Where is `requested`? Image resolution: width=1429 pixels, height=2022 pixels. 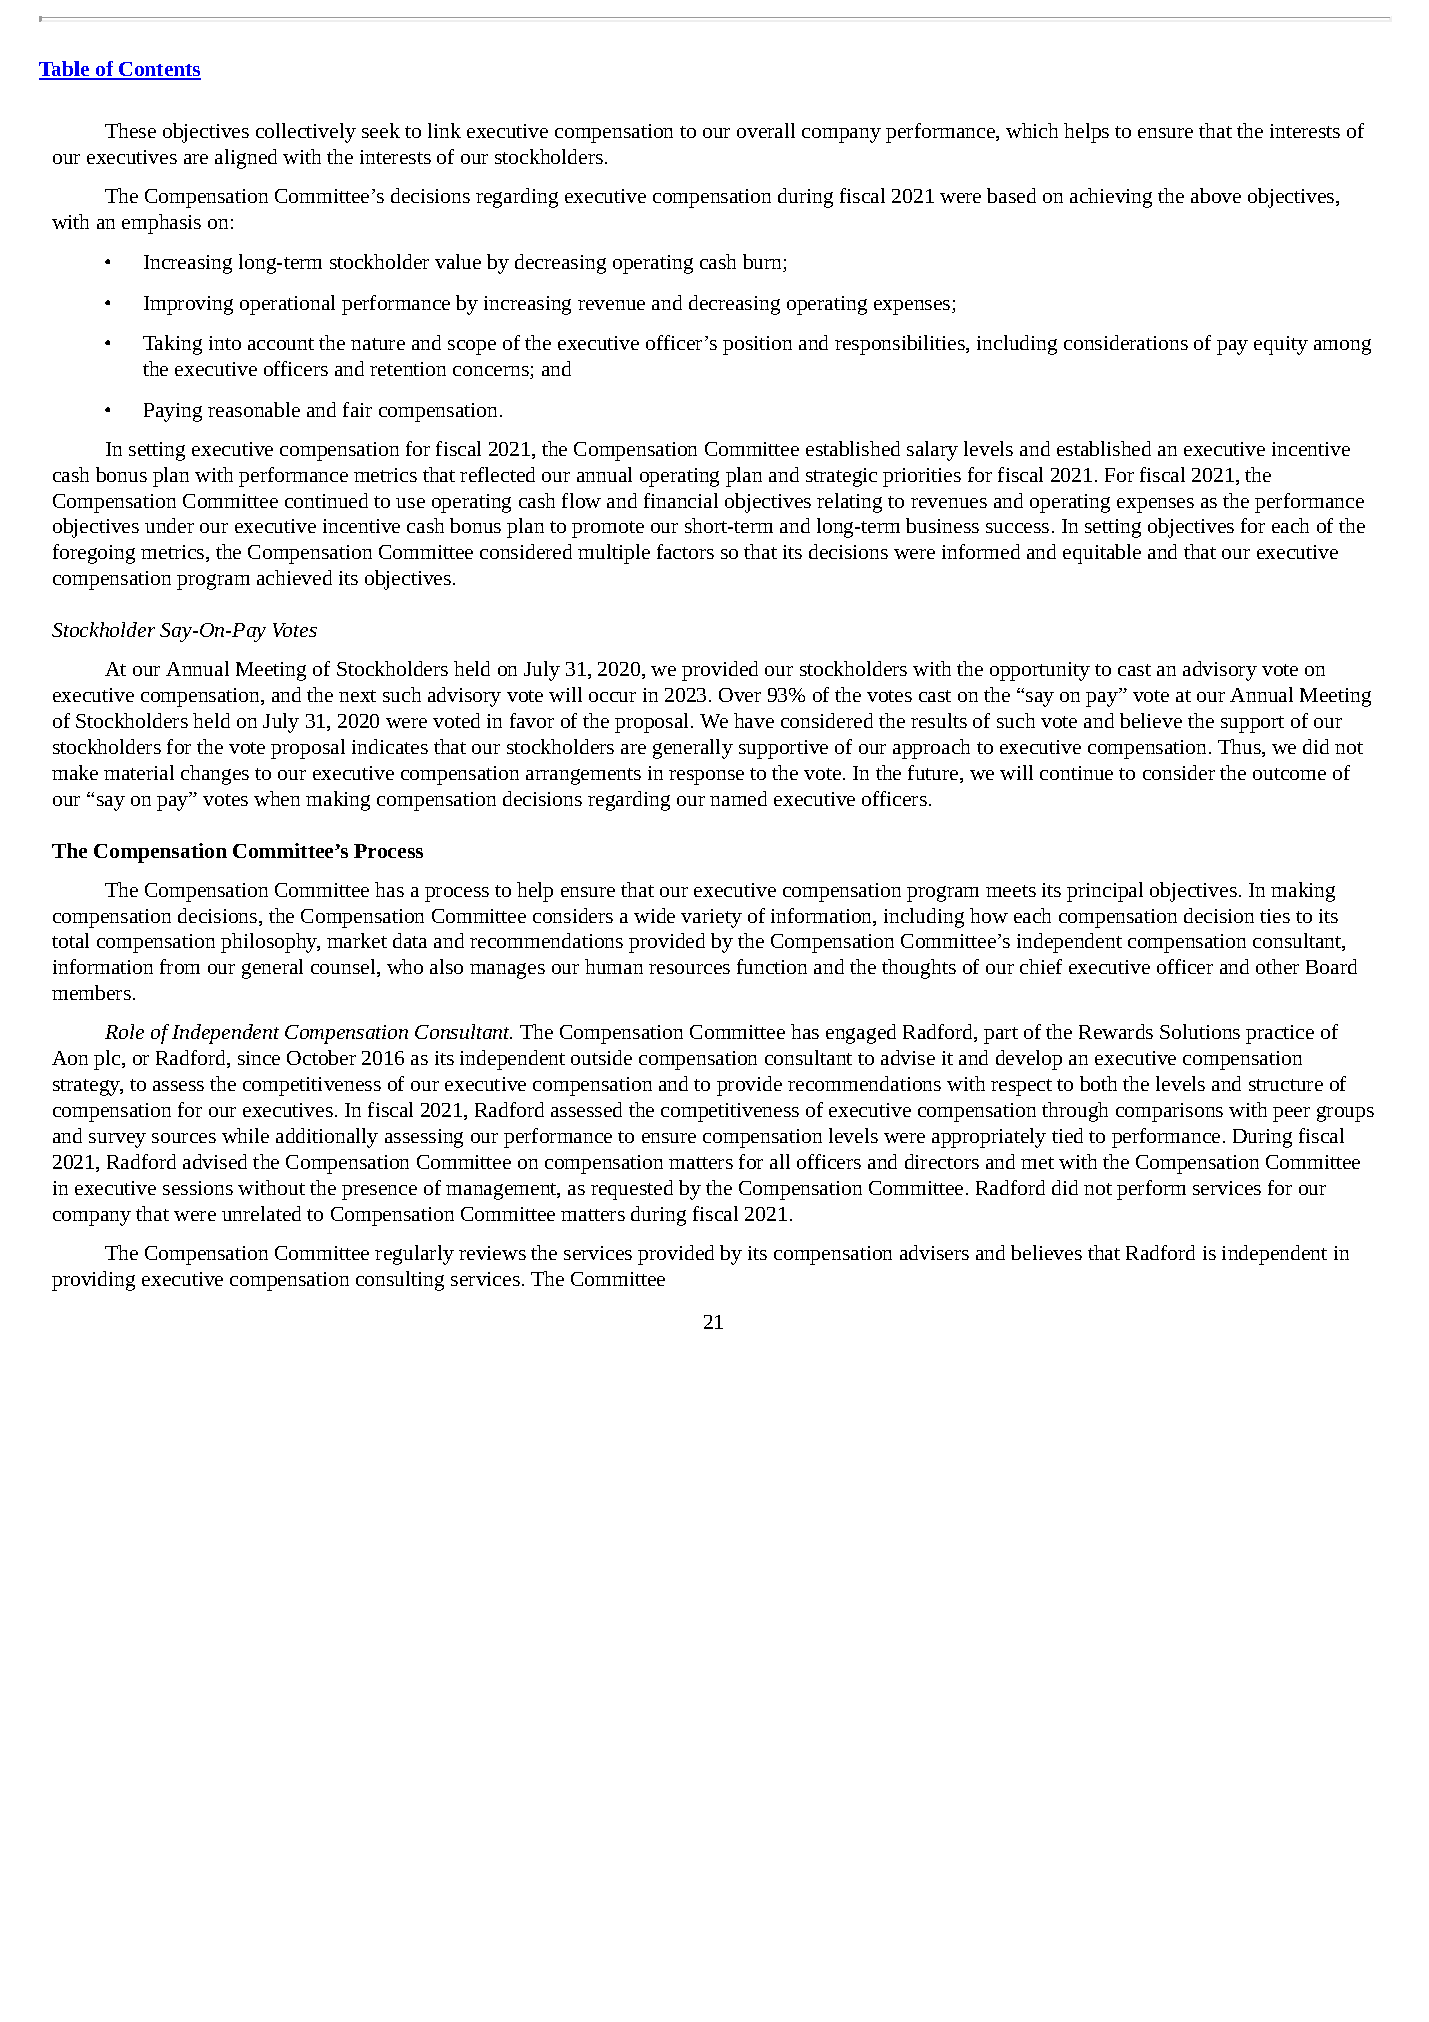
requested is located at coordinates (632, 1190).
